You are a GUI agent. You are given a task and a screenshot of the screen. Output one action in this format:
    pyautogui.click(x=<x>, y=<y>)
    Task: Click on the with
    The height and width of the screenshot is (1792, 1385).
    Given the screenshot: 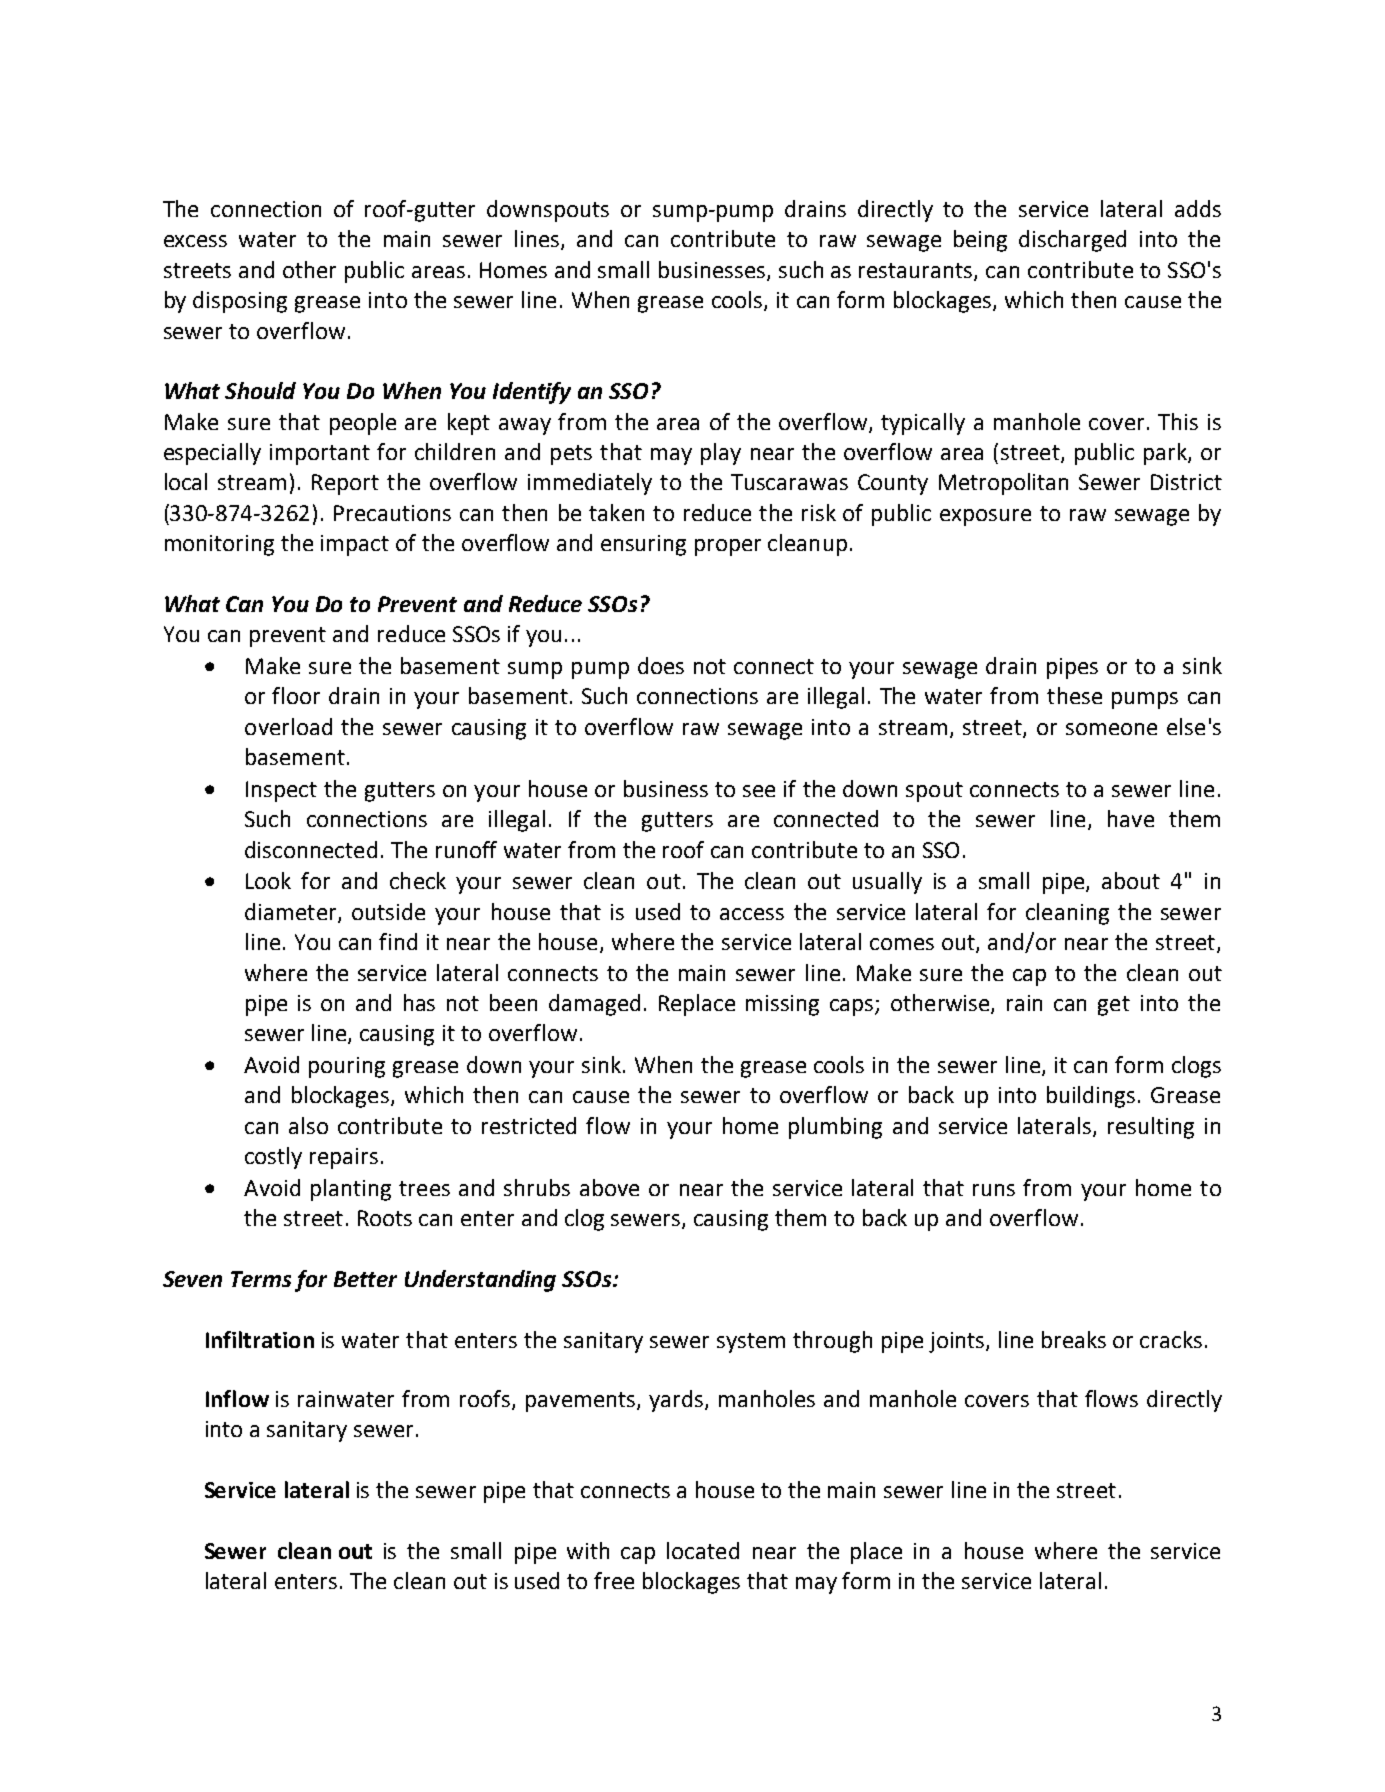 What is the action you would take?
    pyautogui.click(x=588, y=1550)
